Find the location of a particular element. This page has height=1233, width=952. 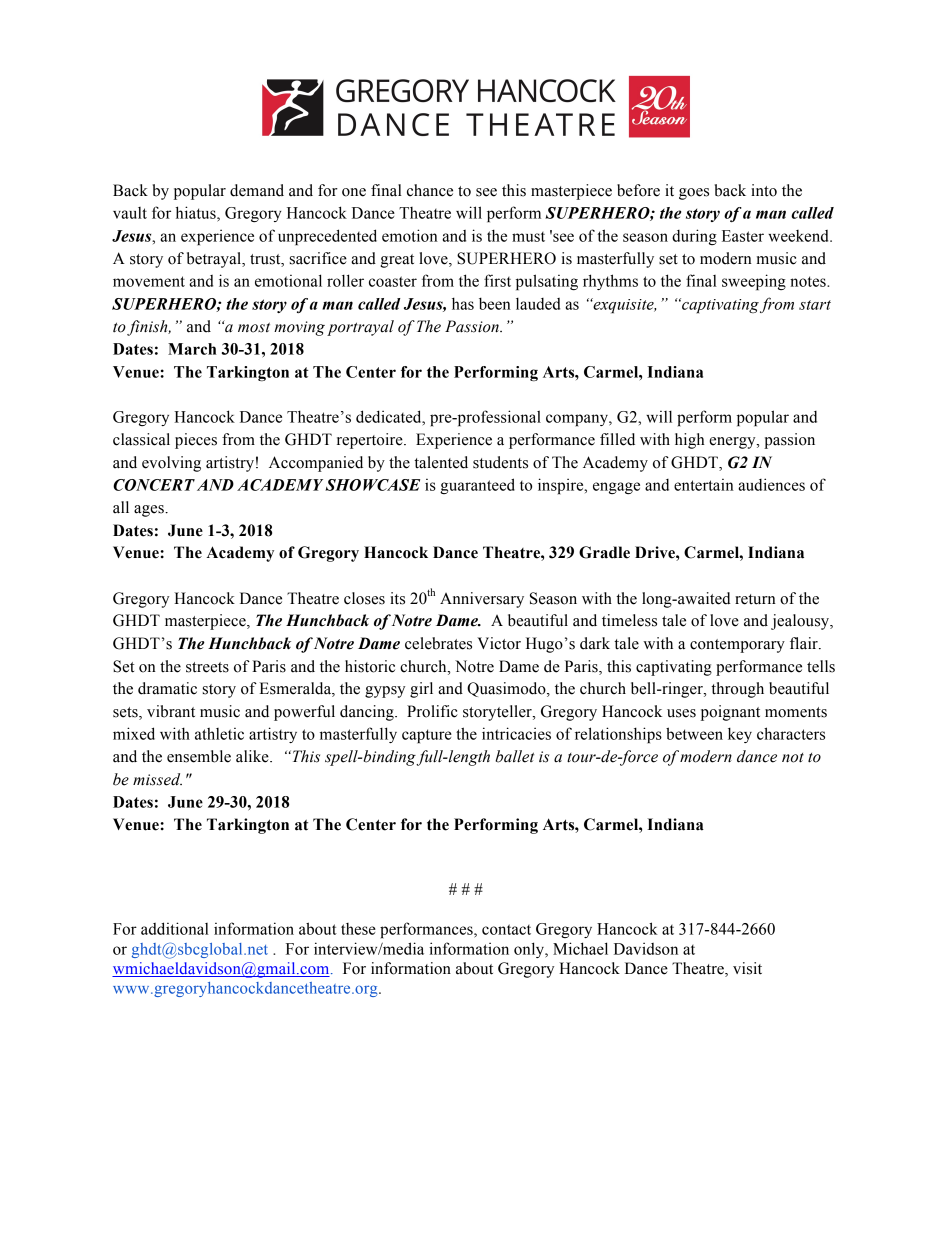

pieces is located at coordinates (196, 441).
